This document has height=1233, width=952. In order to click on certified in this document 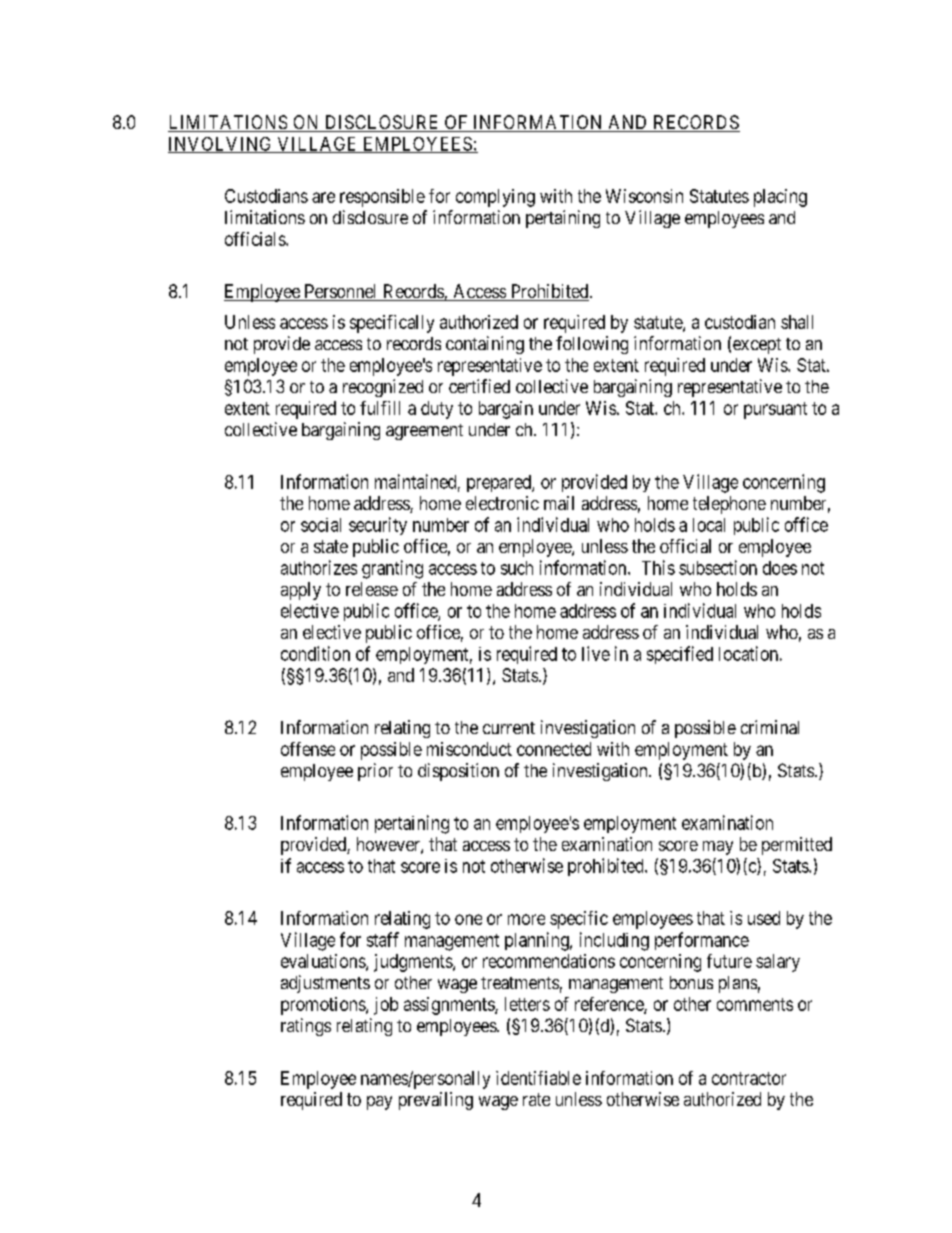, I will do `click(479, 386)`.
